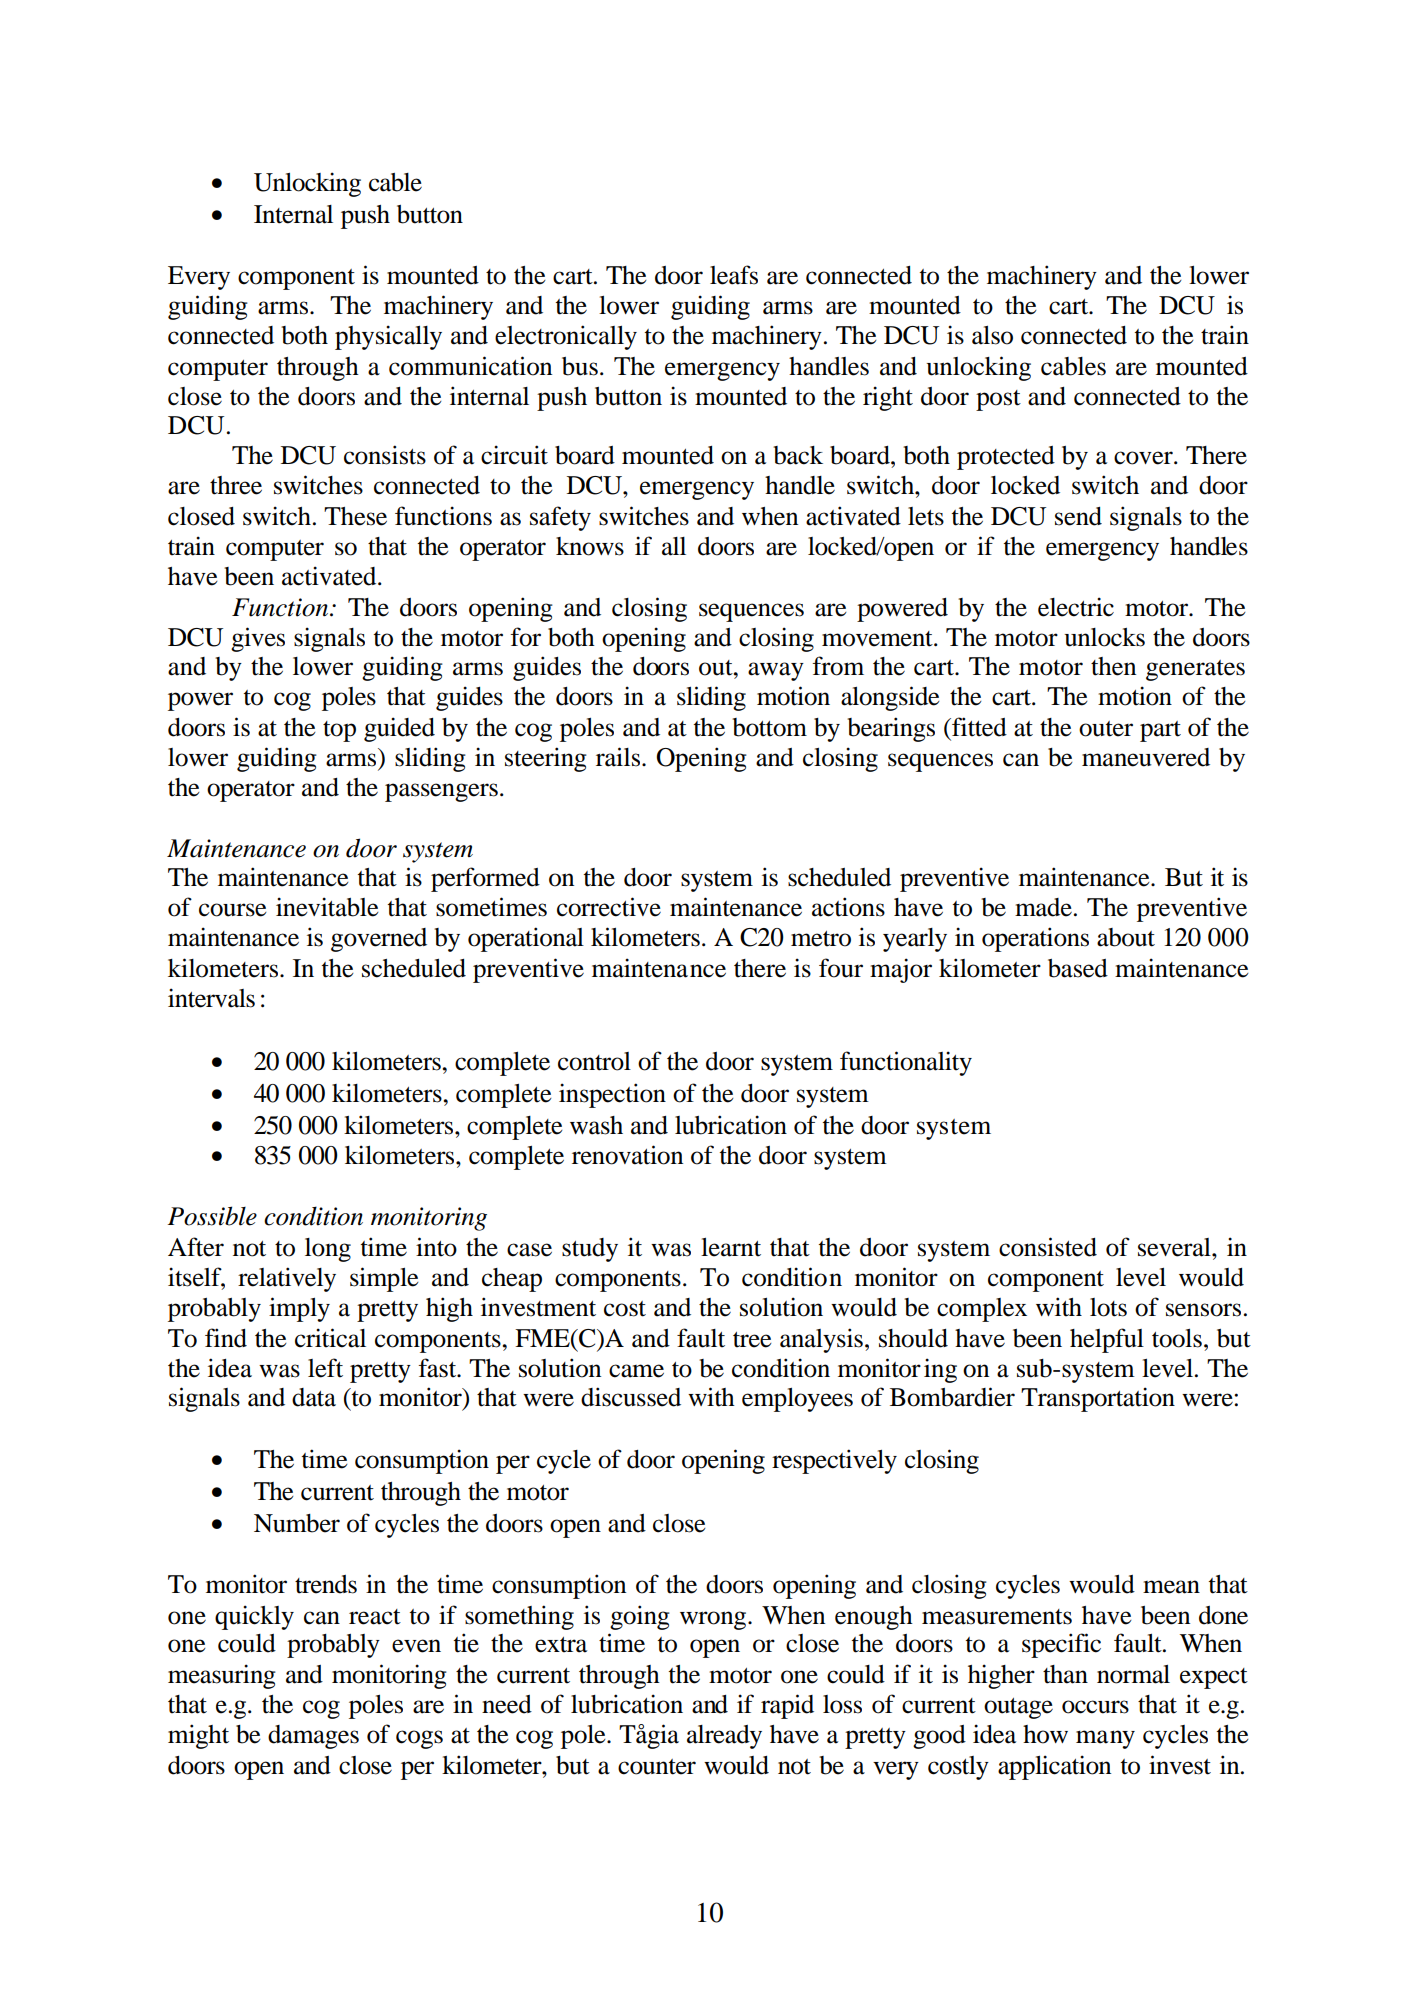 This page has height=2006, width=1420. I want to click on also, so click(992, 335).
